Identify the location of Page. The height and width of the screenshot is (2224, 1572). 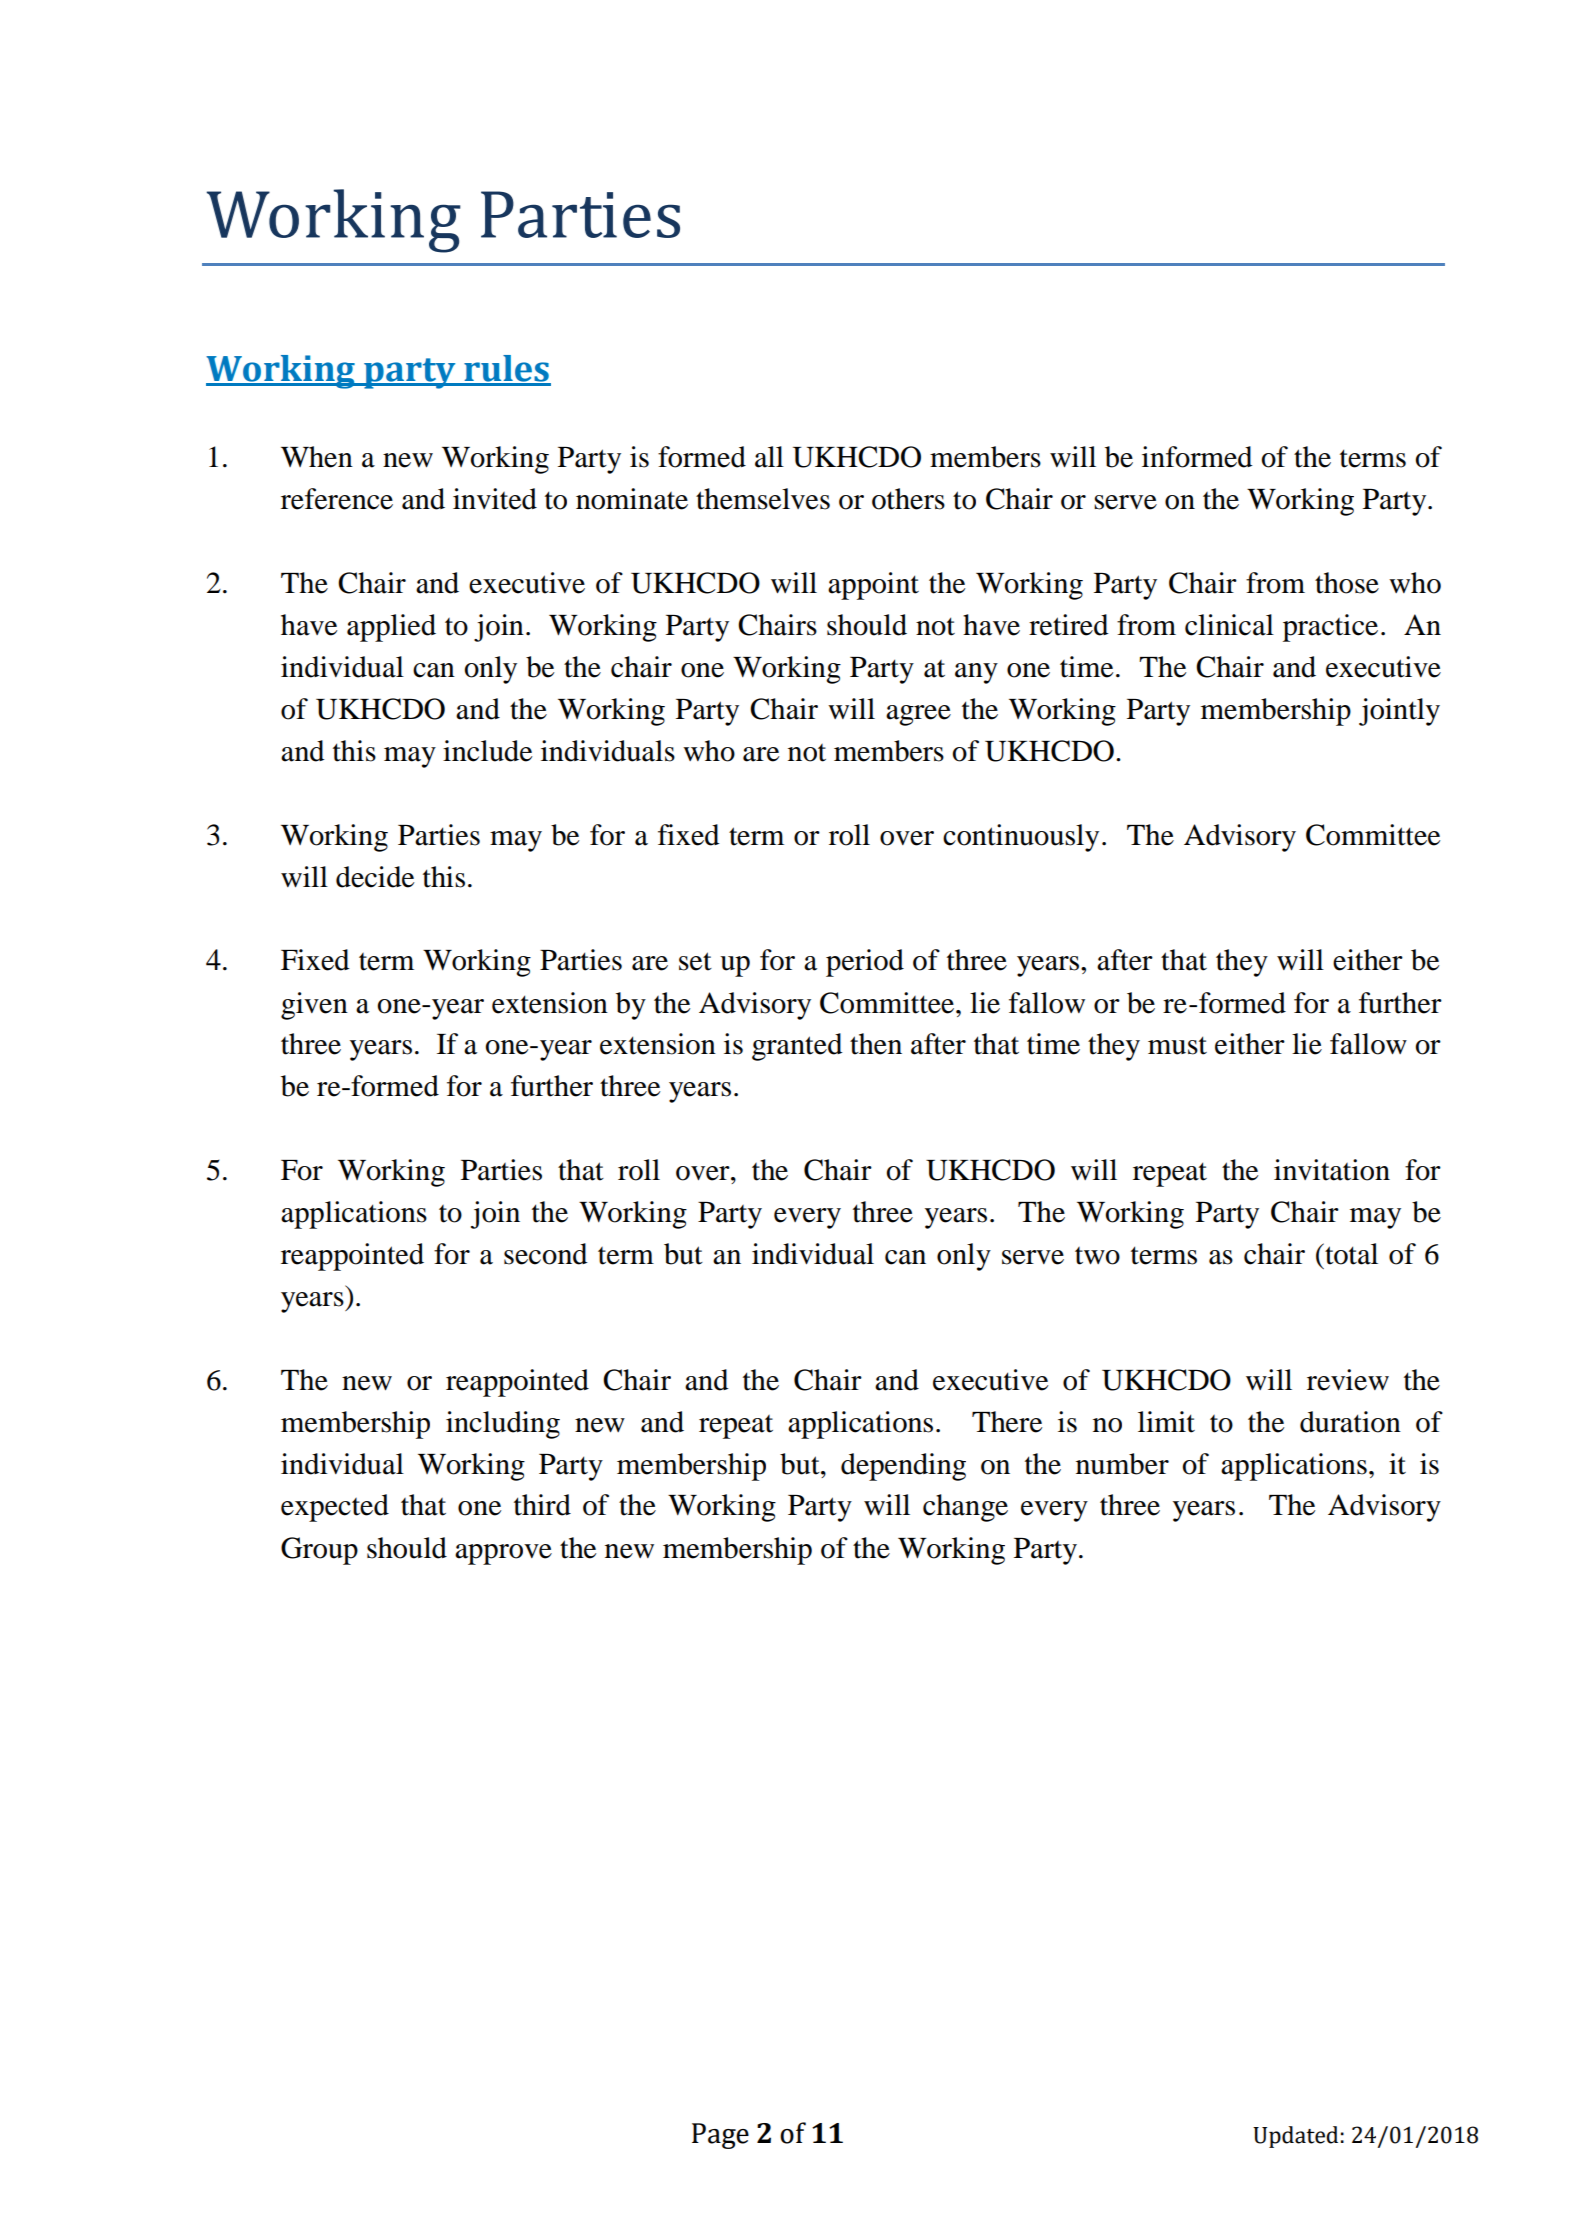
(720, 2136).
